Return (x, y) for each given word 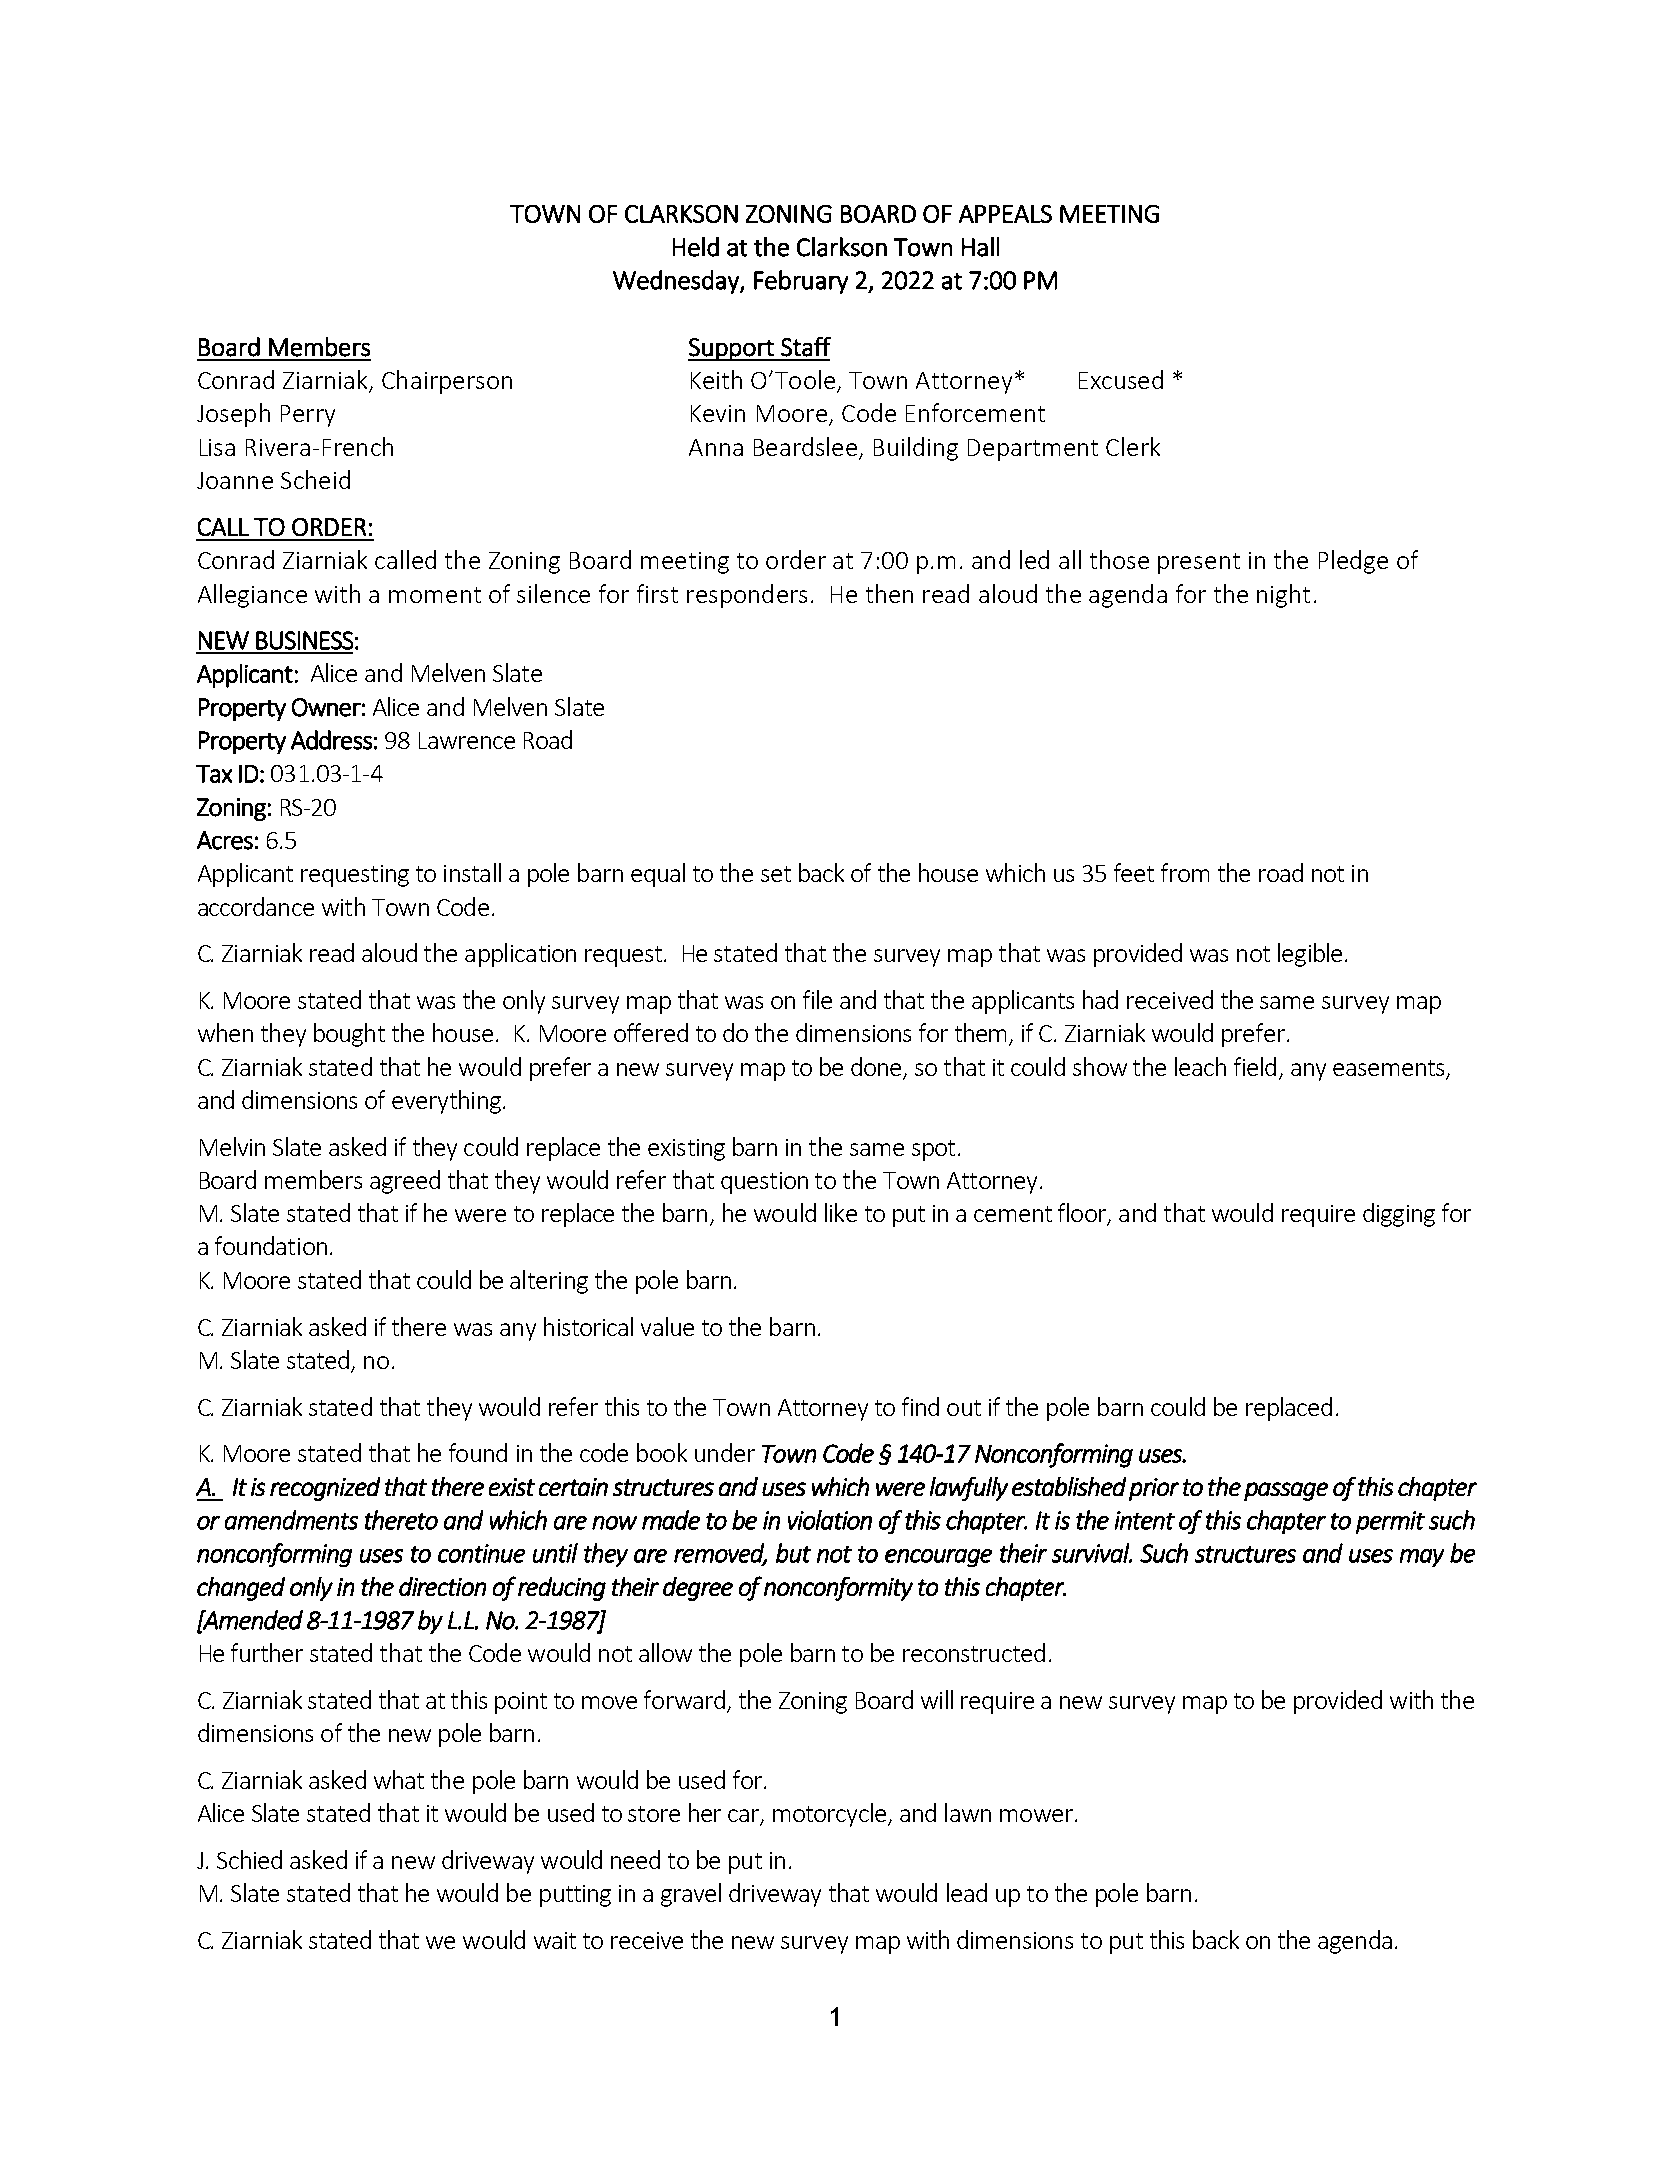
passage (1286, 1491)
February (801, 282)
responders (747, 596)
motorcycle (831, 1815)
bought (349, 1035)
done (878, 1067)
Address (331, 740)
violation (830, 1520)
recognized (325, 1489)
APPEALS (1005, 214)
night (1283, 596)
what (399, 1779)
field (1255, 1066)
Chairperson (447, 382)
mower (1036, 1815)
